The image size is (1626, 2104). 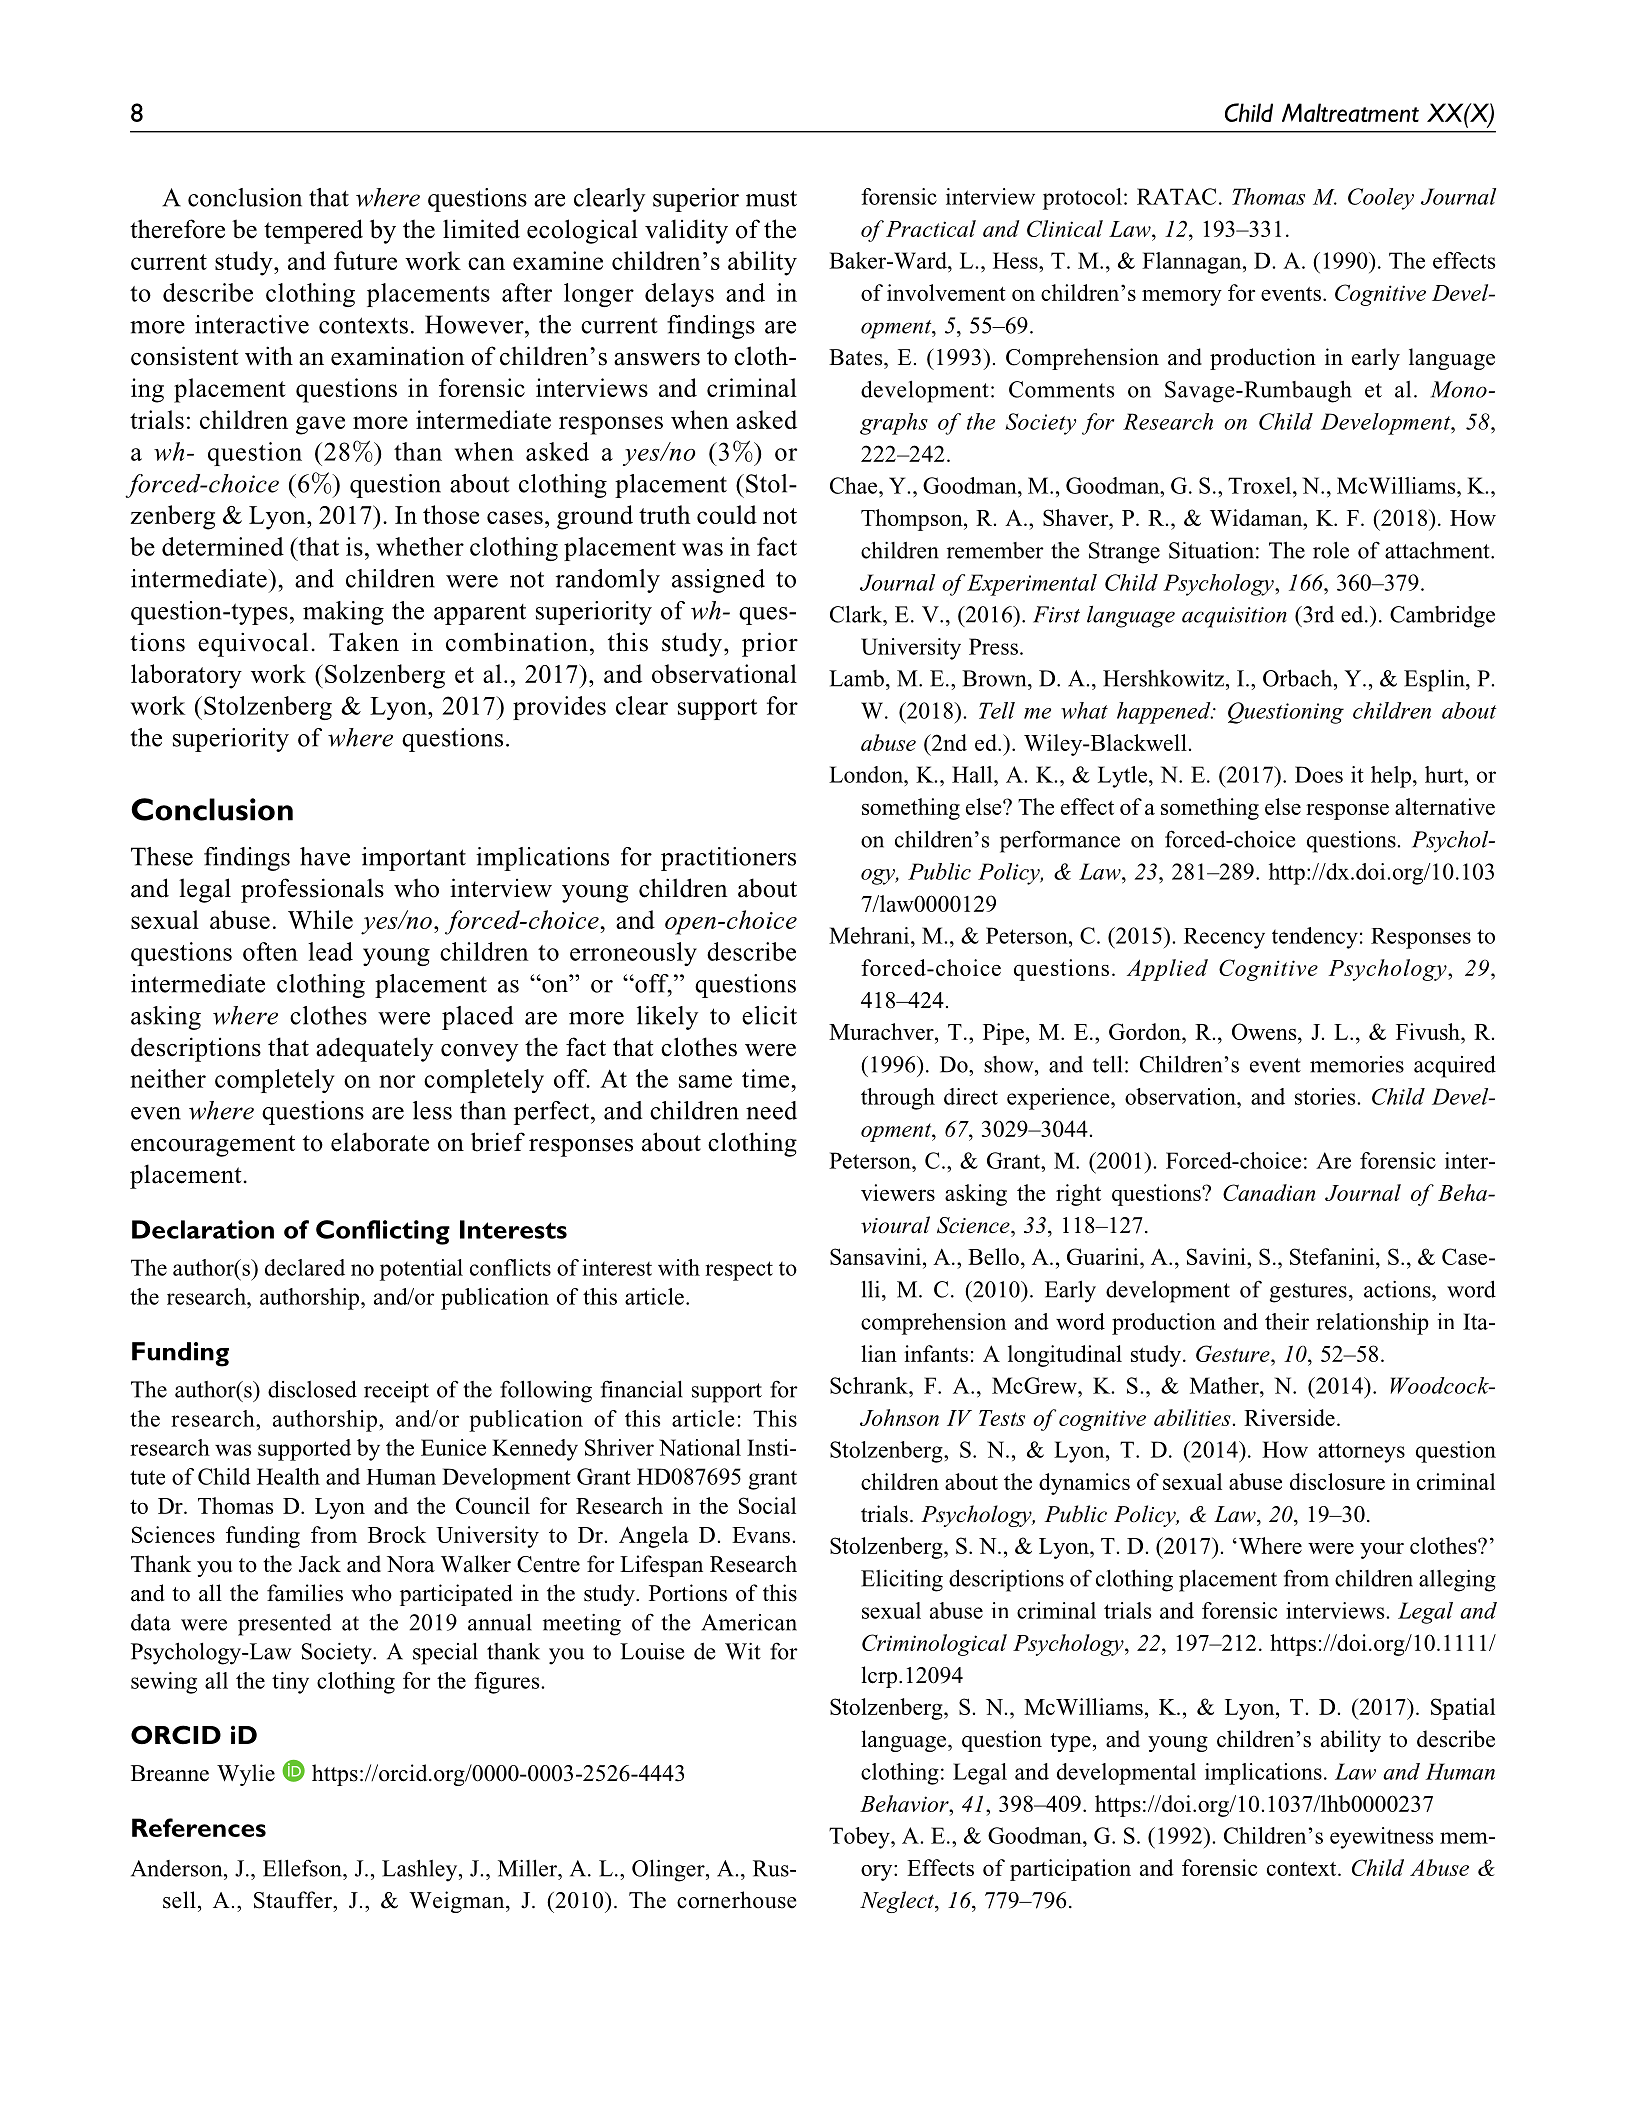 What do you see at coordinates (313, 231) in the page?
I see `tempered` at bounding box center [313, 231].
